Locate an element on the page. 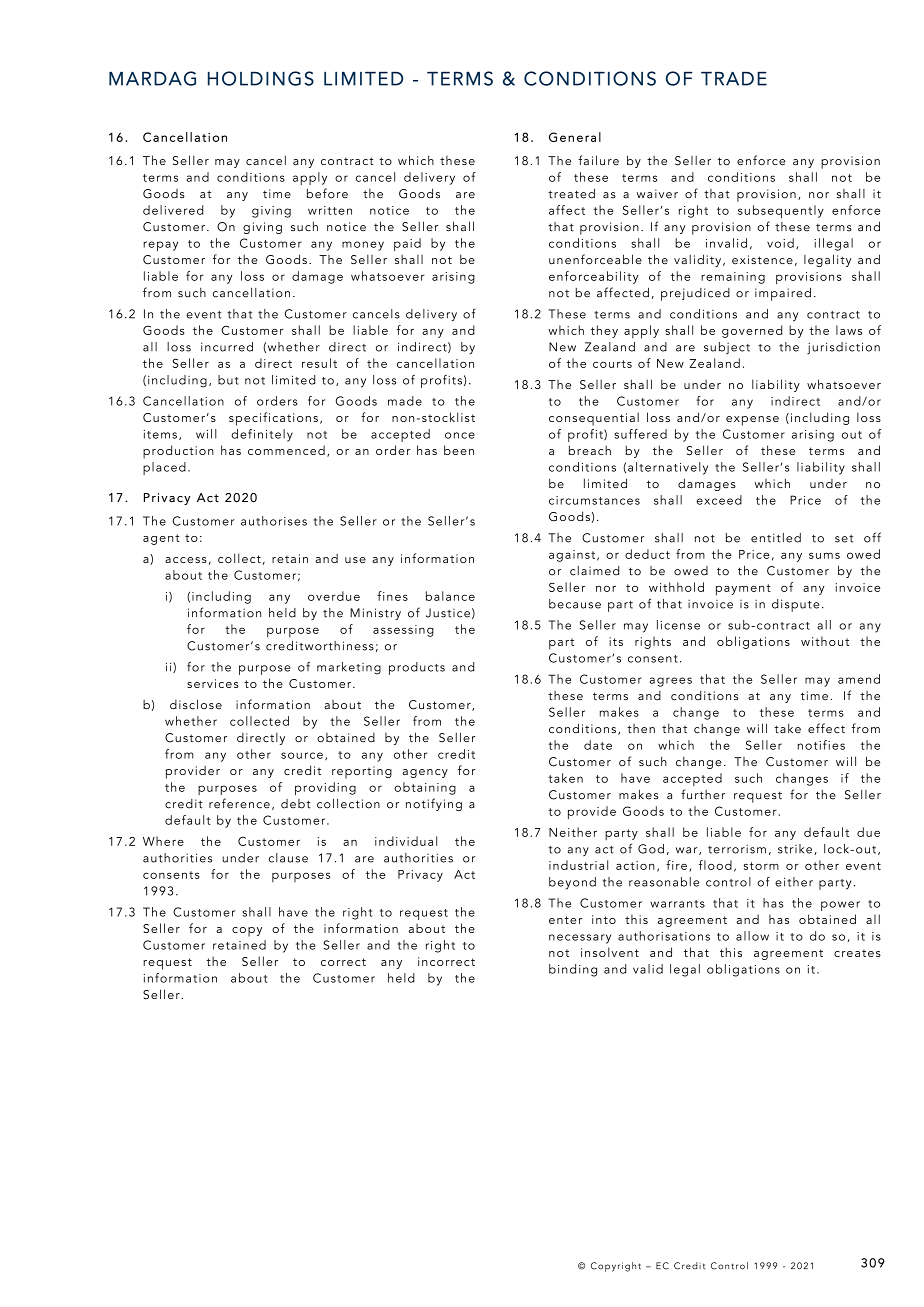 The image size is (924, 1307). HOLDINGS is located at coordinates (261, 78).
